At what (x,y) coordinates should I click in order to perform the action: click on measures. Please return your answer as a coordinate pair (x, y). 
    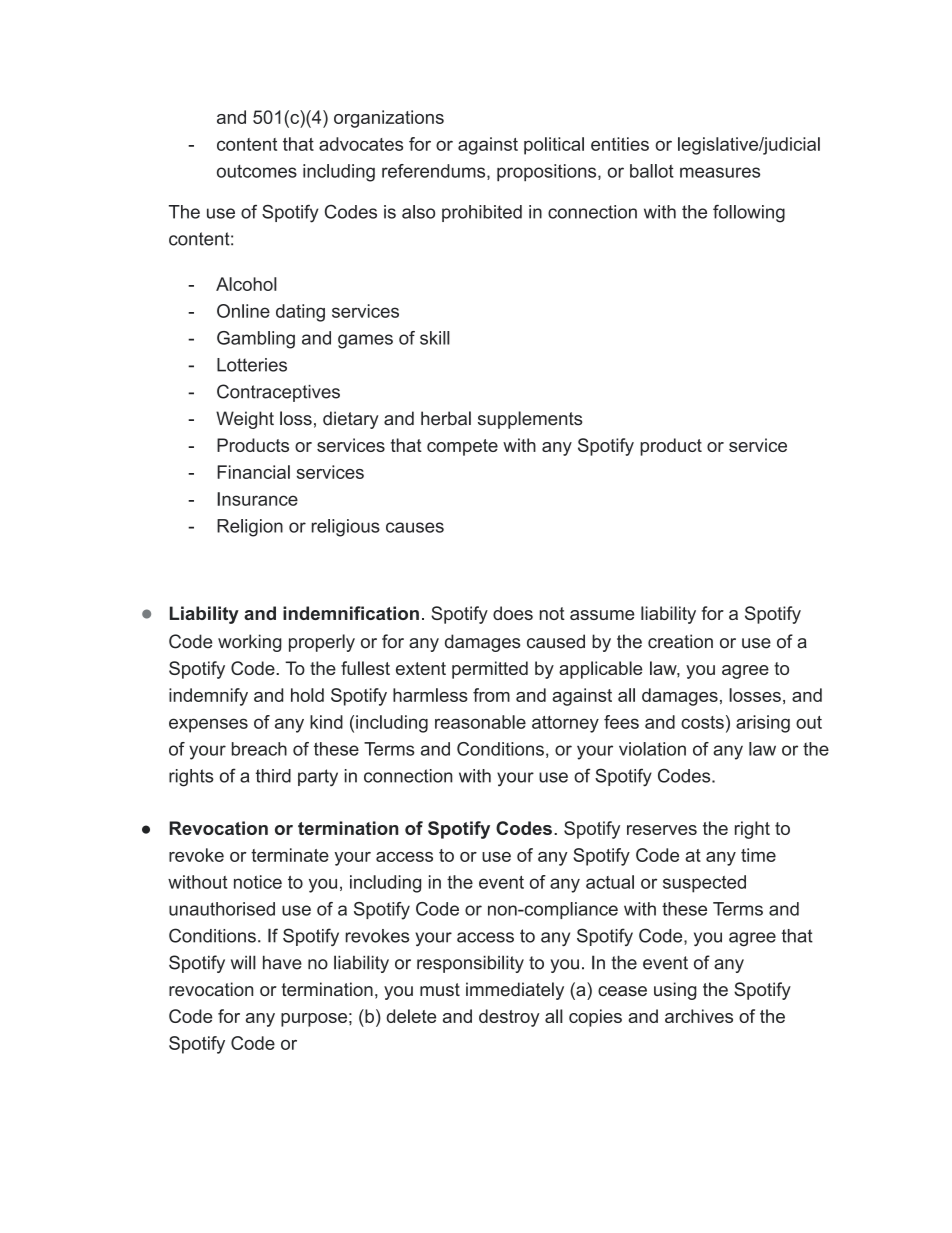
    Looking at the image, I should click on (720, 172).
